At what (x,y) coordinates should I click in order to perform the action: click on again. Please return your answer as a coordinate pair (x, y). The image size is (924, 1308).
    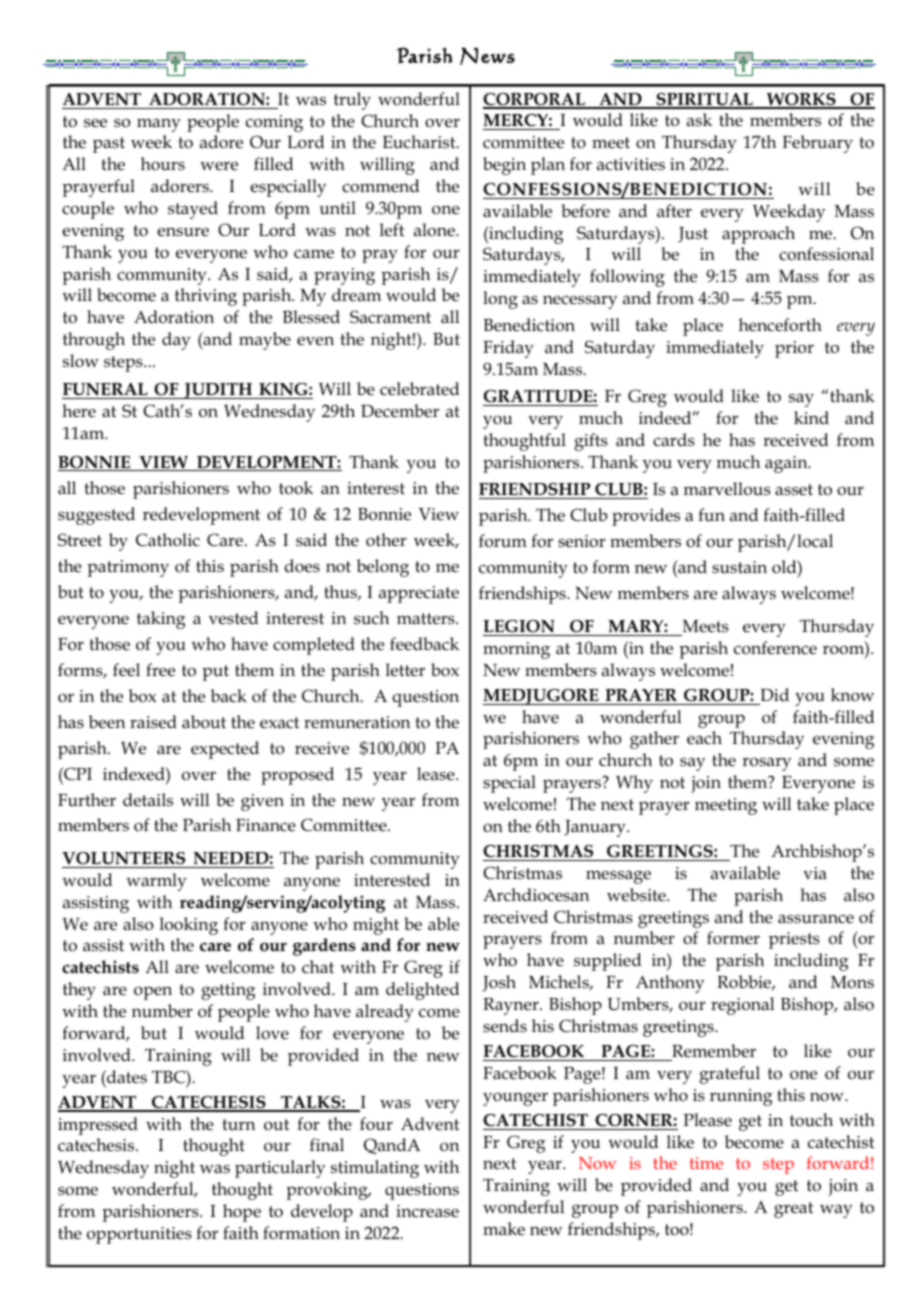
    Looking at the image, I should click on (787, 464).
